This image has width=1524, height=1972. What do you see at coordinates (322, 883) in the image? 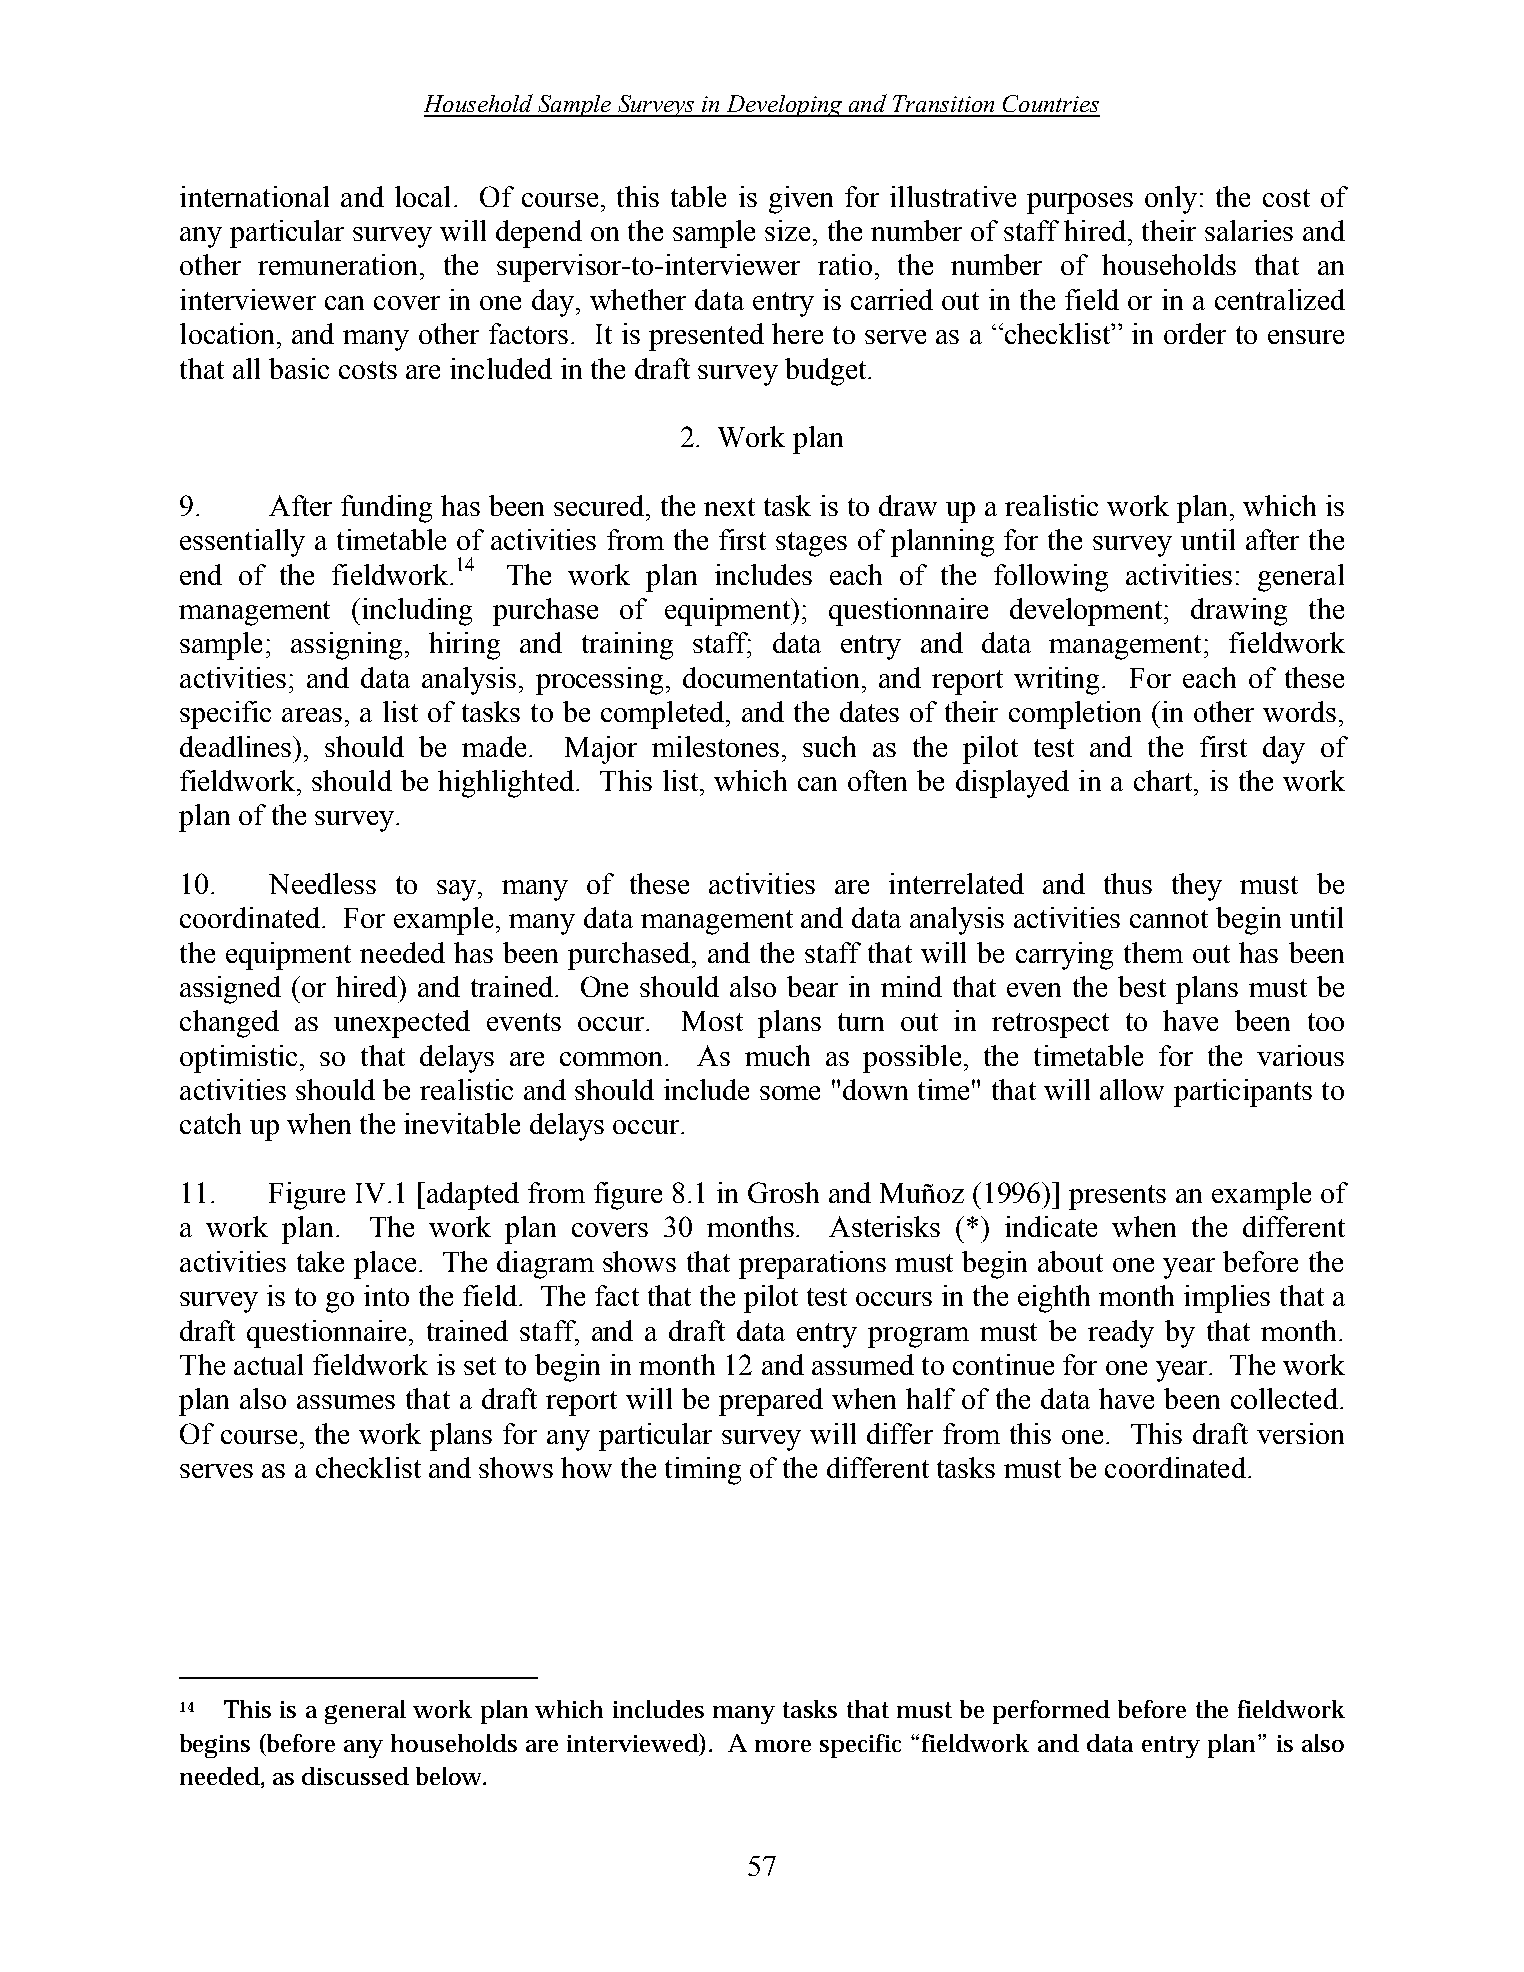
I see `Needless` at bounding box center [322, 883].
